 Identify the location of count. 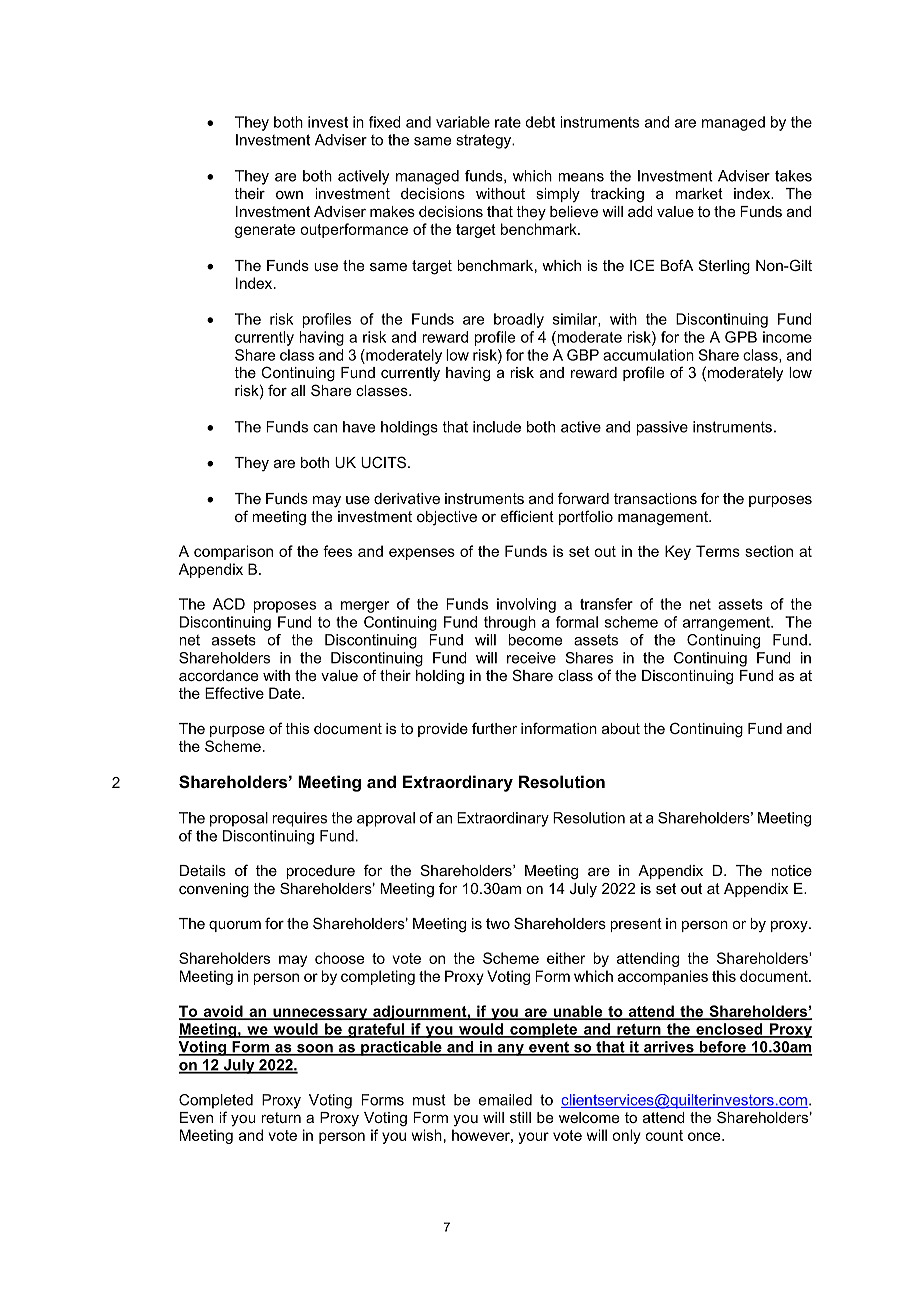
(664, 1135).
